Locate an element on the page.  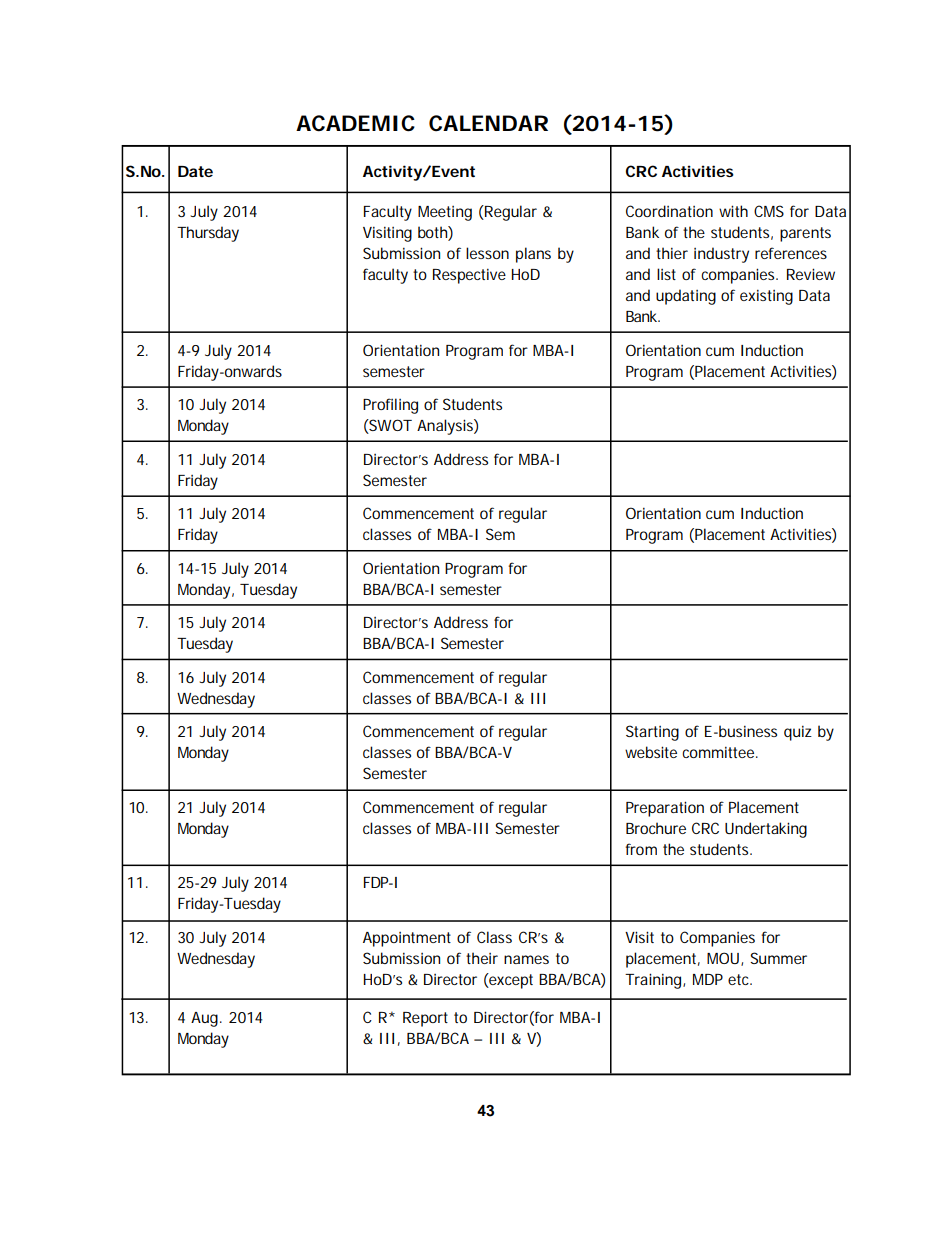
Aug is located at coordinates (204, 1019).
